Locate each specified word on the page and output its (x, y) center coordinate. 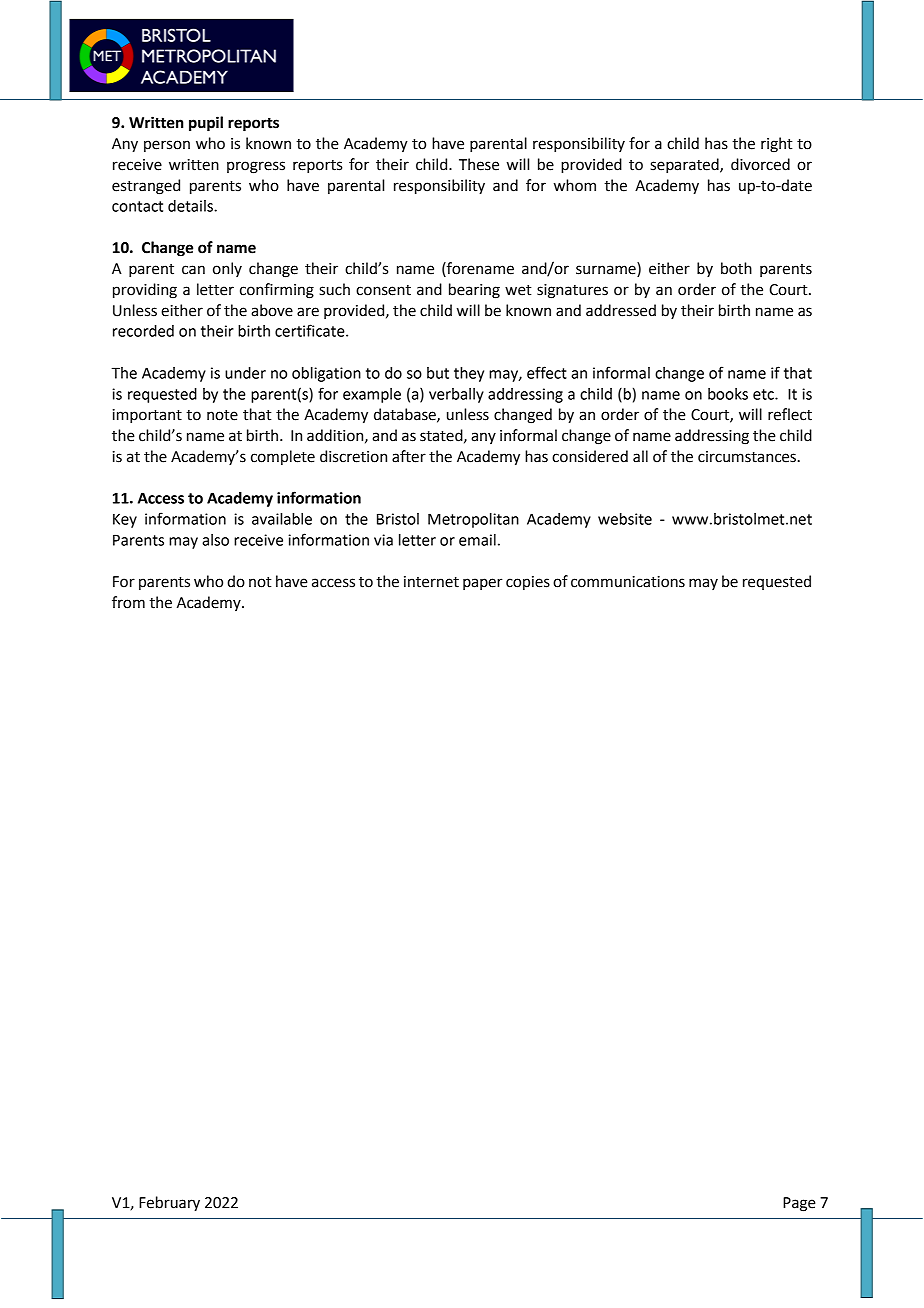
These (479, 164)
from (128, 602)
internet (431, 582)
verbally (456, 395)
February (169, 1204)
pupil (206, 124)
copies (528, 583)
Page (799, 1204)
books (728, 394)
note (222, 415)
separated (685, 166)
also (215, 540)
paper (482, 584)
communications (628, 582)
